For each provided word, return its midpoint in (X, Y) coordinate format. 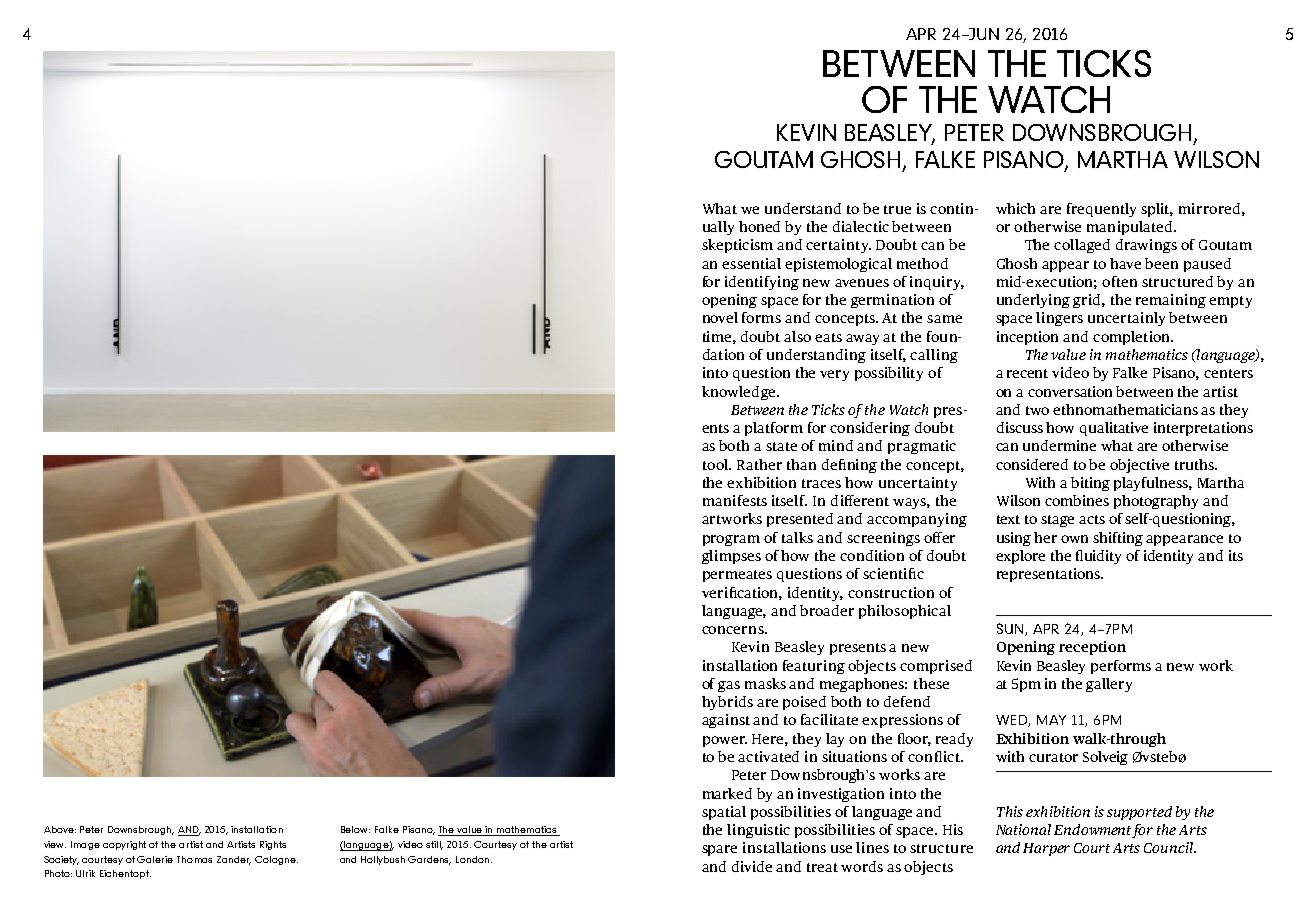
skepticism (737, 246)
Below (355, 829)
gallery (1109, 685)
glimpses (731, 557)
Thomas (194, 859)
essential (751, 263)
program (731, 540)
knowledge (740, 393)
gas (729, 686)
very (834, 375)
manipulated (1131, 228)
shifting (1118, 539)
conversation (1070, 391)
